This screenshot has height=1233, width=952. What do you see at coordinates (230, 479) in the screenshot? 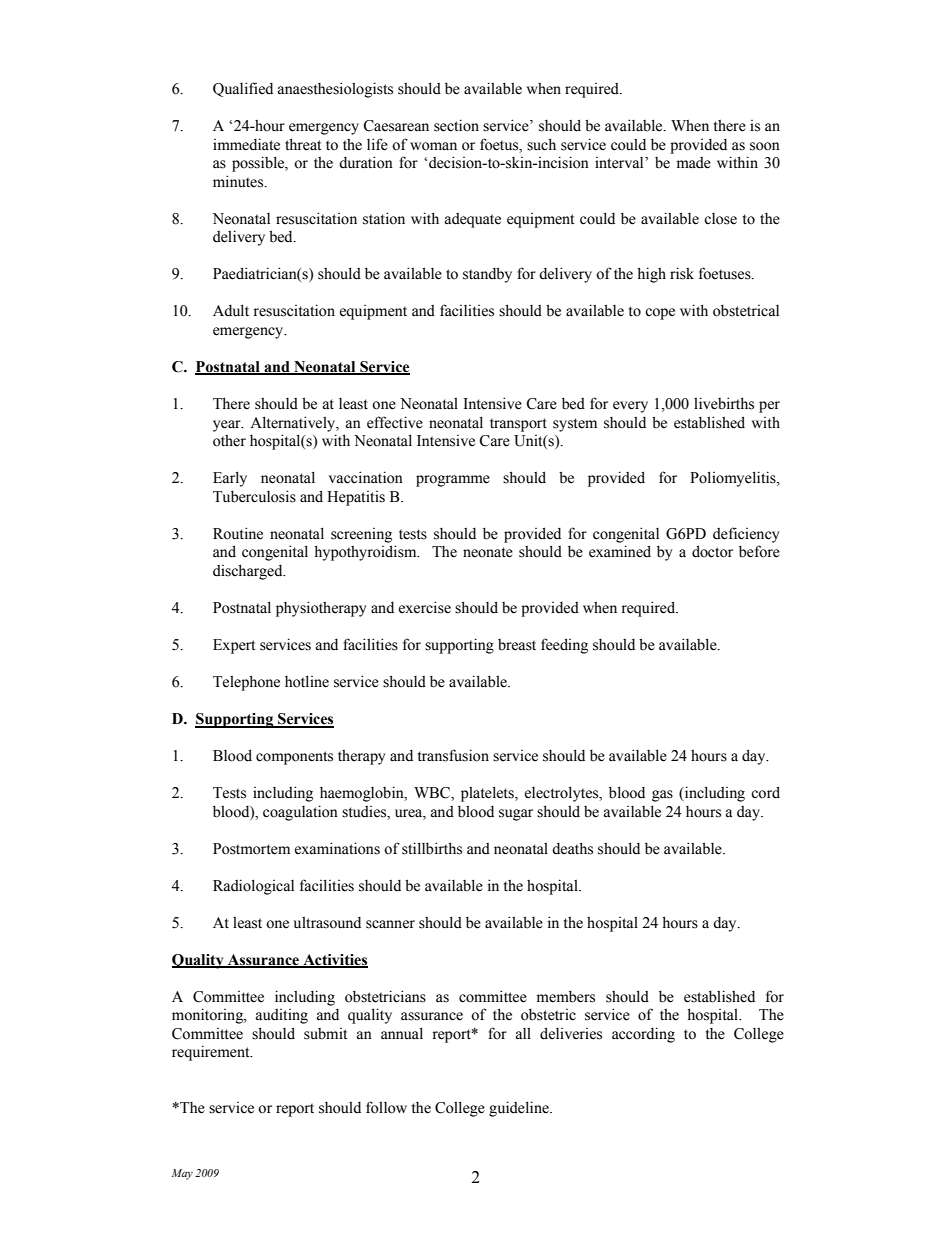
I see `Early` at bounding box center [230, 479].
